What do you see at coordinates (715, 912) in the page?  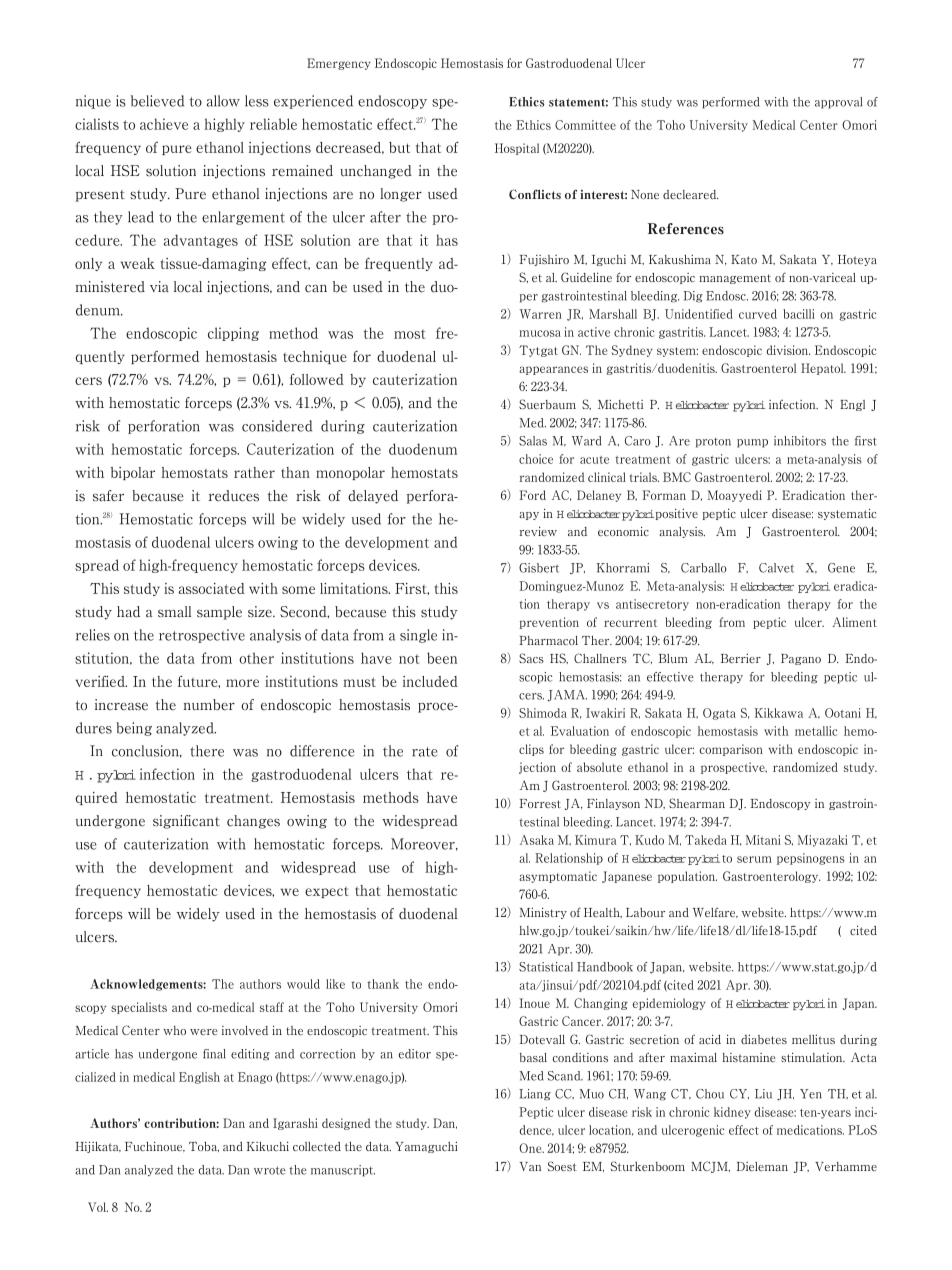 I see `Welfare` at bounding box center [715, 912].
